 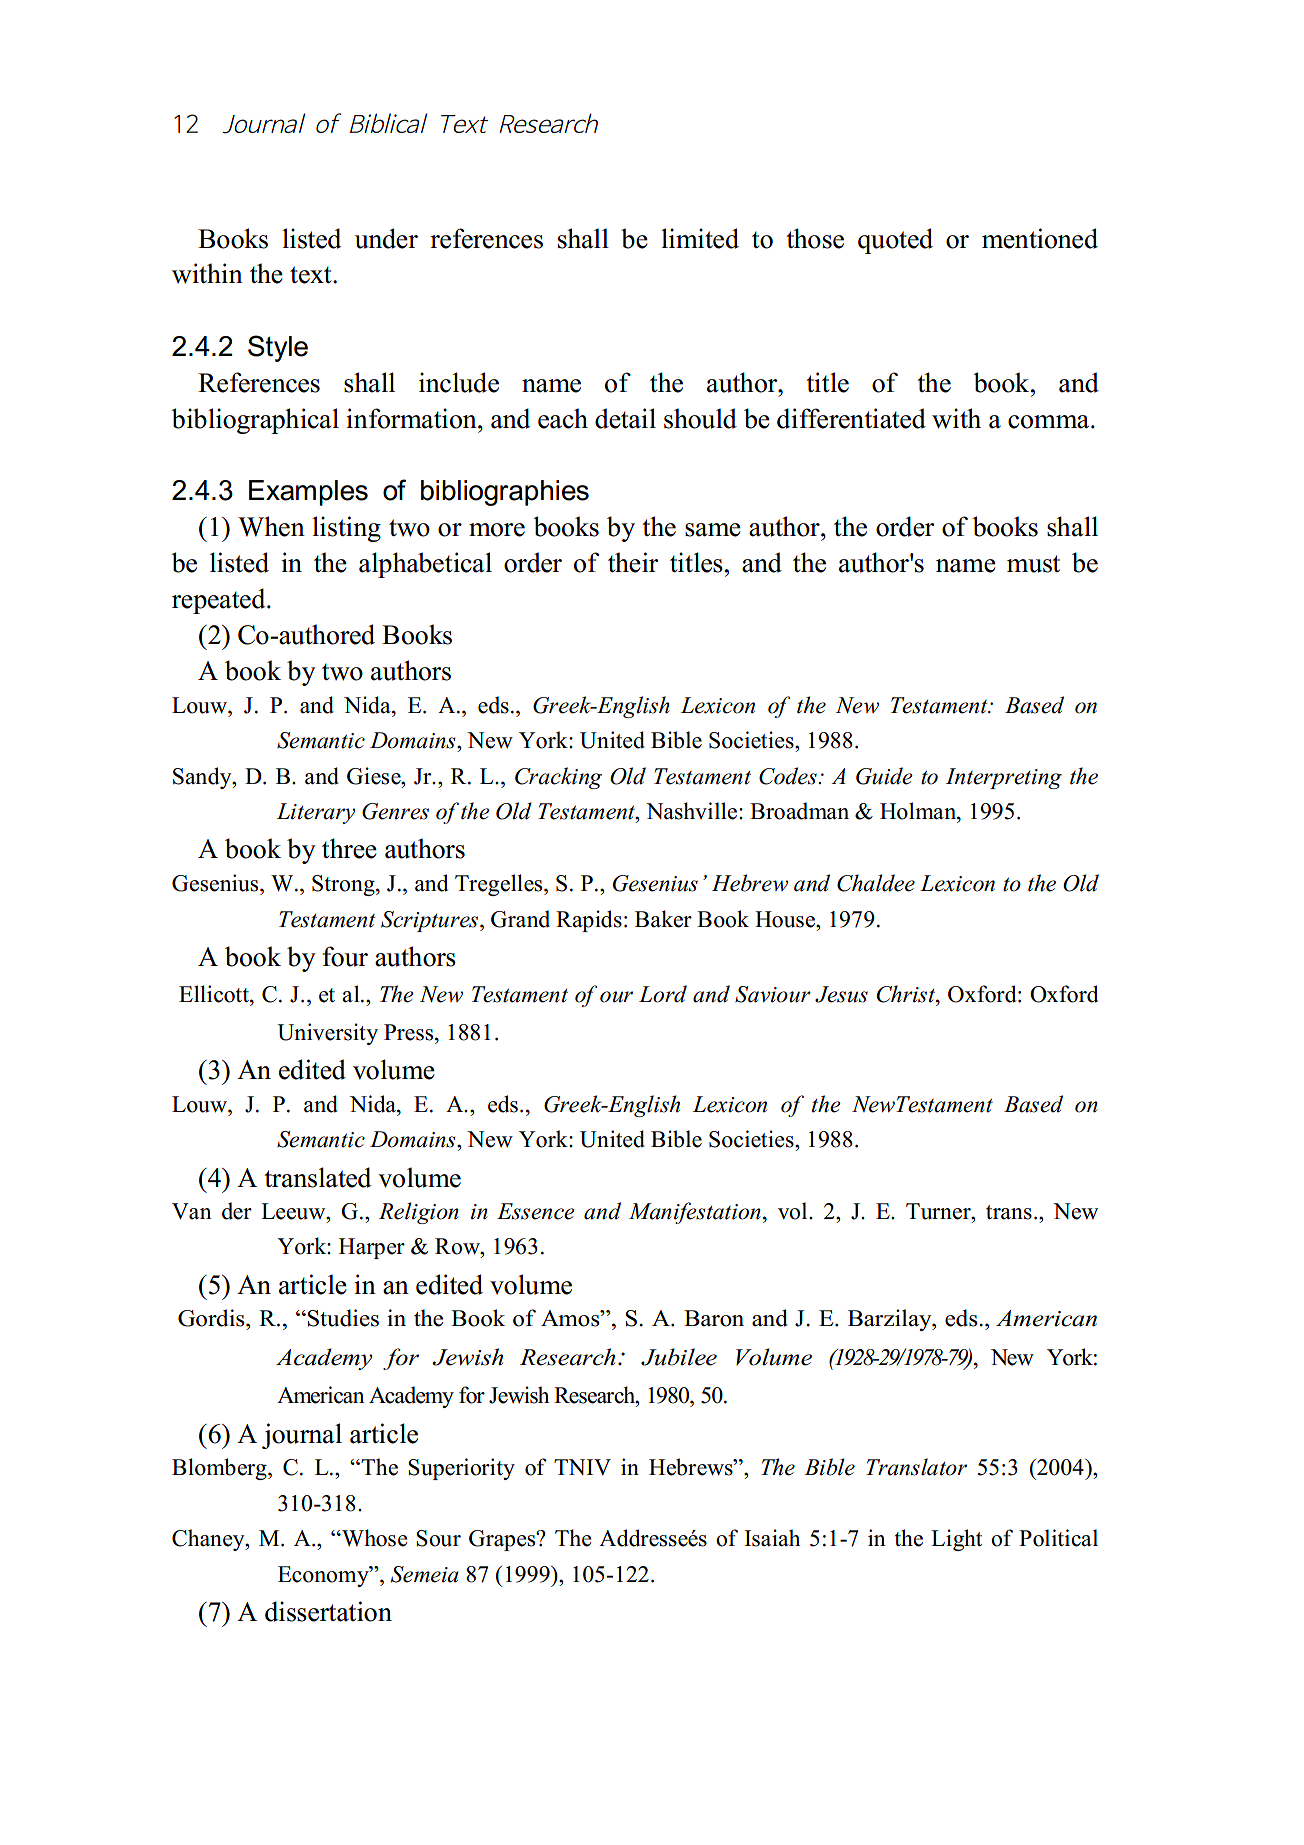 What do you see at coordinates (956, 1540) in the screenshot?
I see `Light` at bounding box center [956, 1540].
